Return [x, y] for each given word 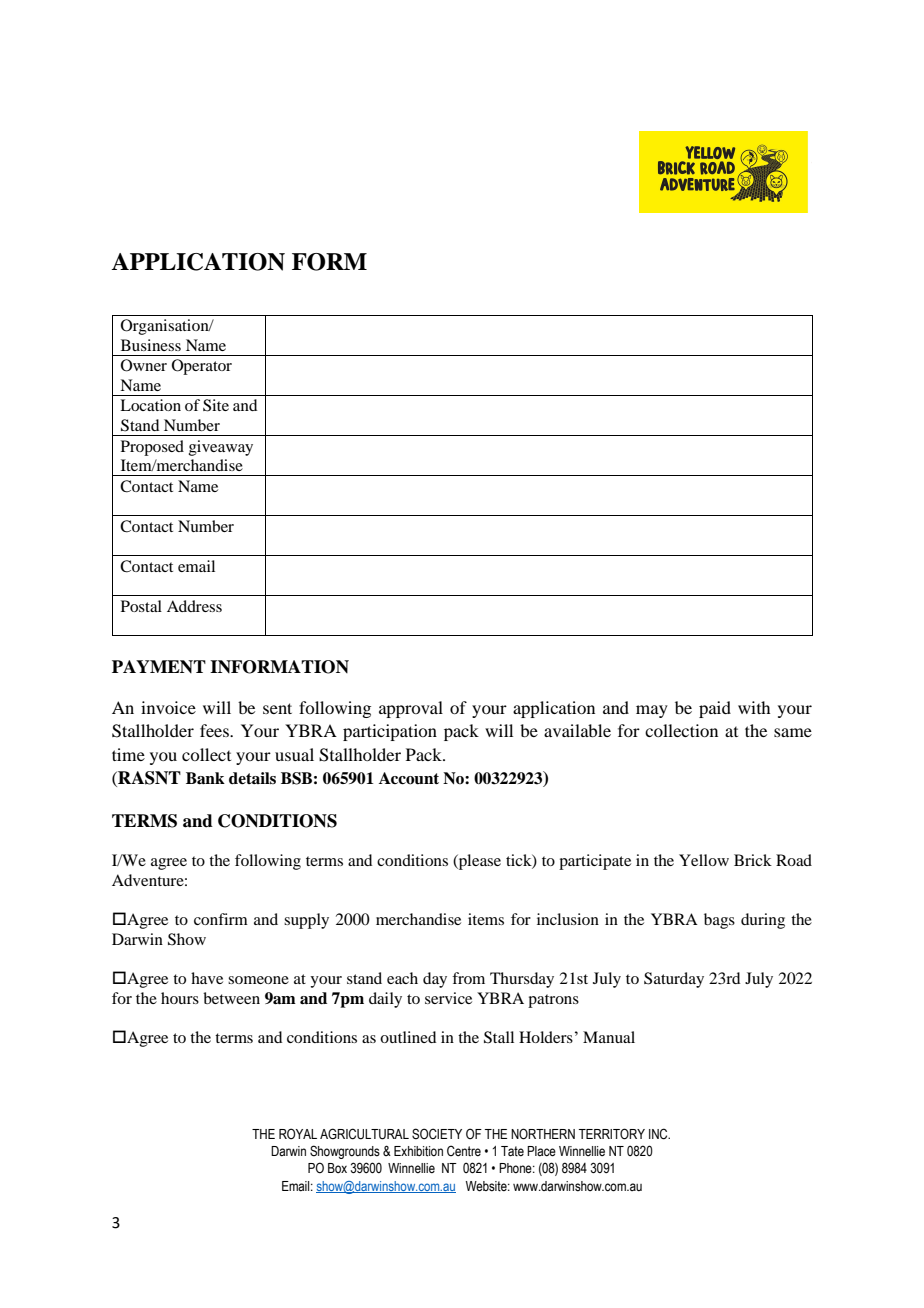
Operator [202, 367]
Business [151, 345]
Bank [205, 778]
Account [409, 778]
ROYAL [298, 1134]
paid [715, 709]
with [754, 707]
